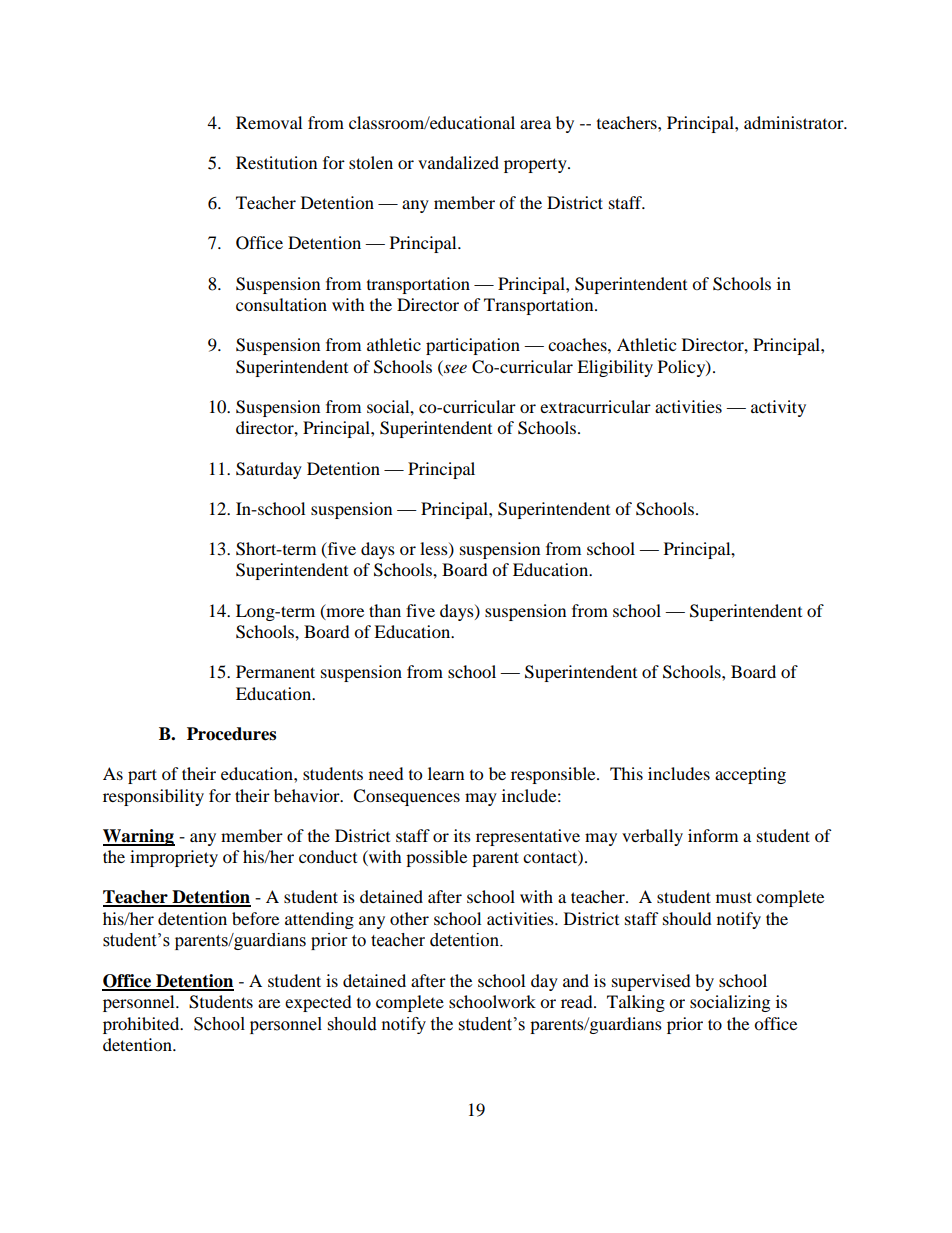 The width and height of the screenshot is (952, 1233). What do you see at coordinates (458, 162) in the screenshot?
I see `vandalized` at bounding box center [458, 162].
